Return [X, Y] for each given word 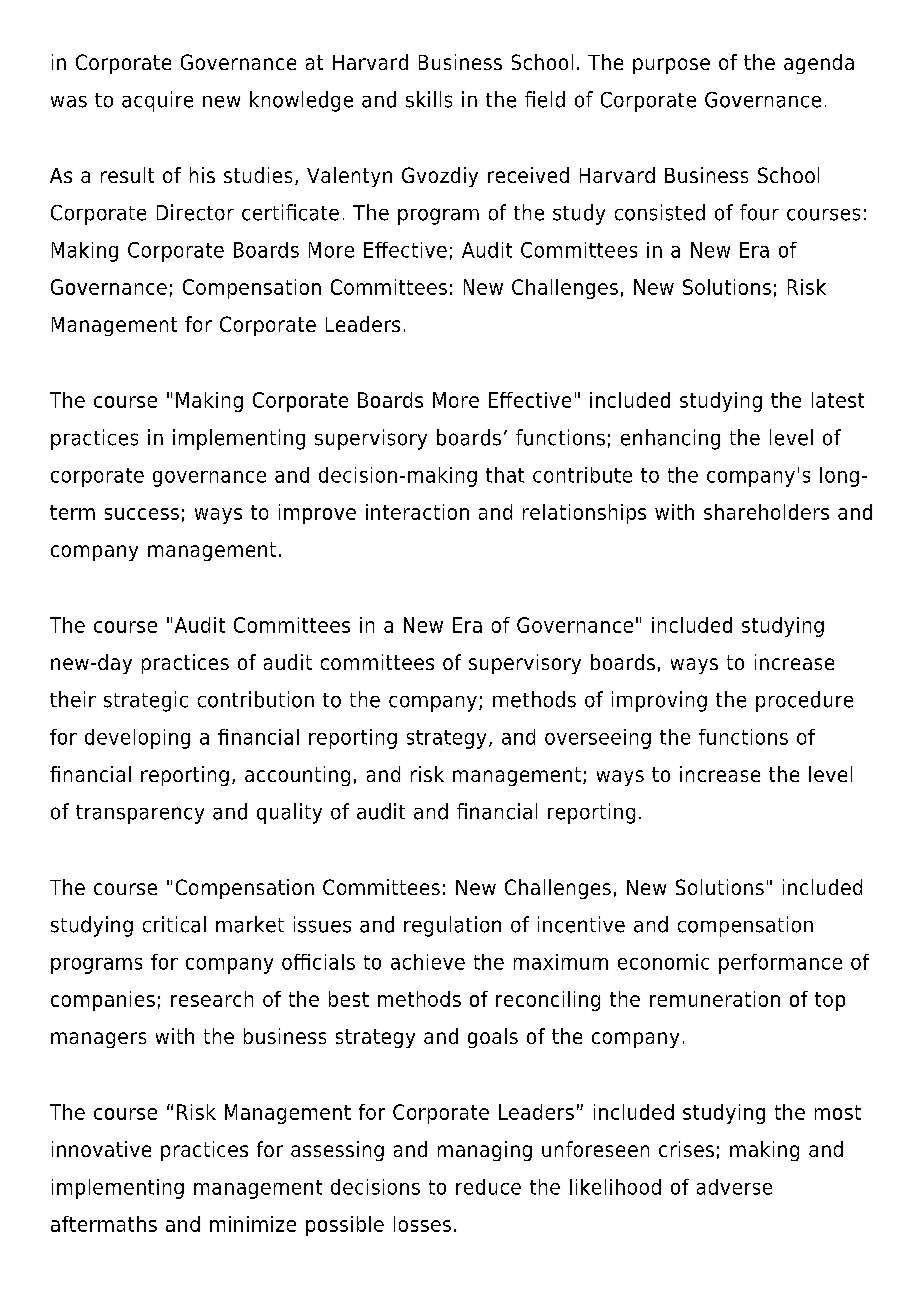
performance [780, 964]
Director [195, 212]
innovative [101, 1149]
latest [838, 400]
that [505, 475]
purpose [671, 66]
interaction [417, 512]
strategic [146, 701]
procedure [804, 701]
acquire [157, 101]
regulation [452, 926]
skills [429, 99]
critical [174, 924]
